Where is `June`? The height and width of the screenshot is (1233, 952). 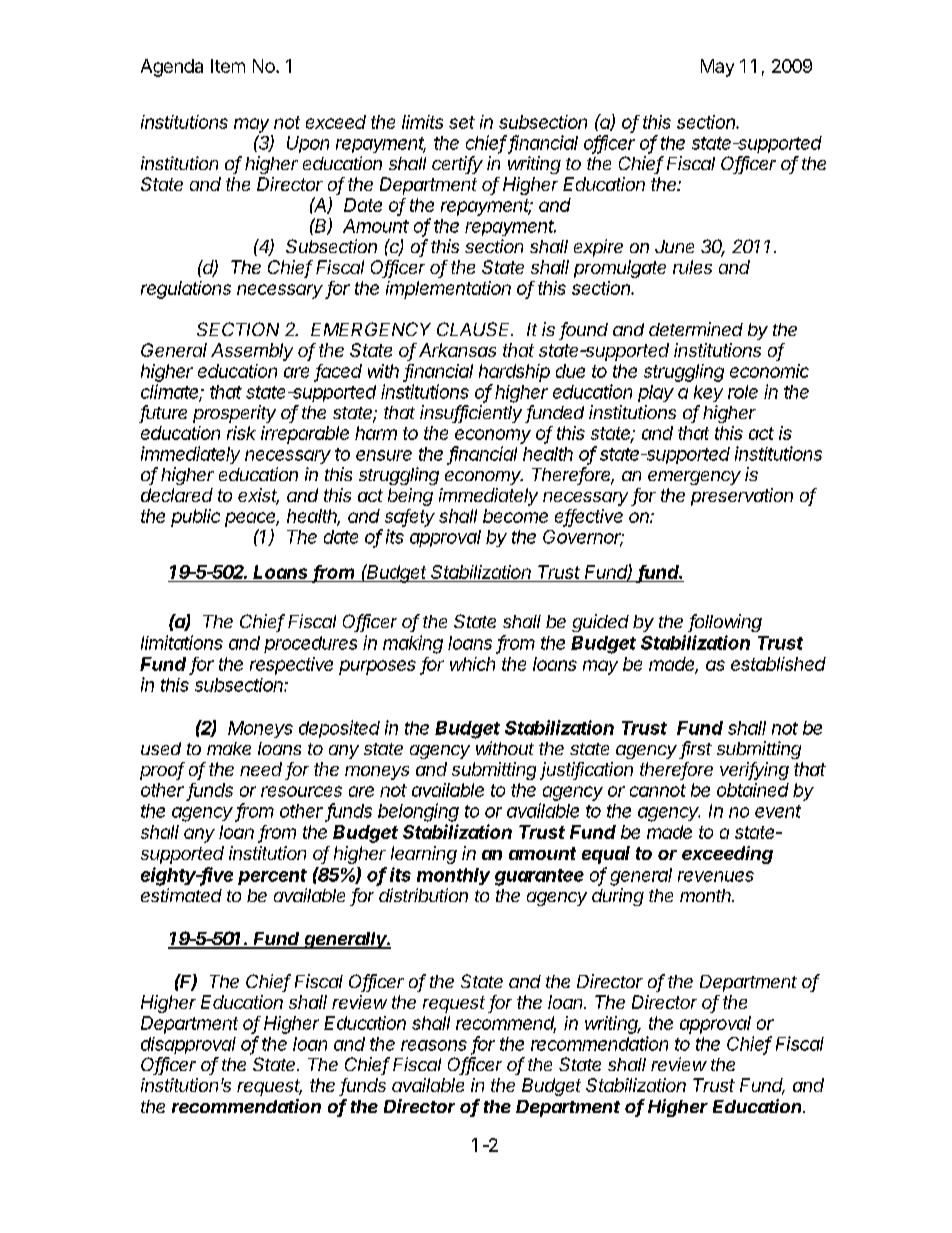 June is located at coordinates (674, 246).
